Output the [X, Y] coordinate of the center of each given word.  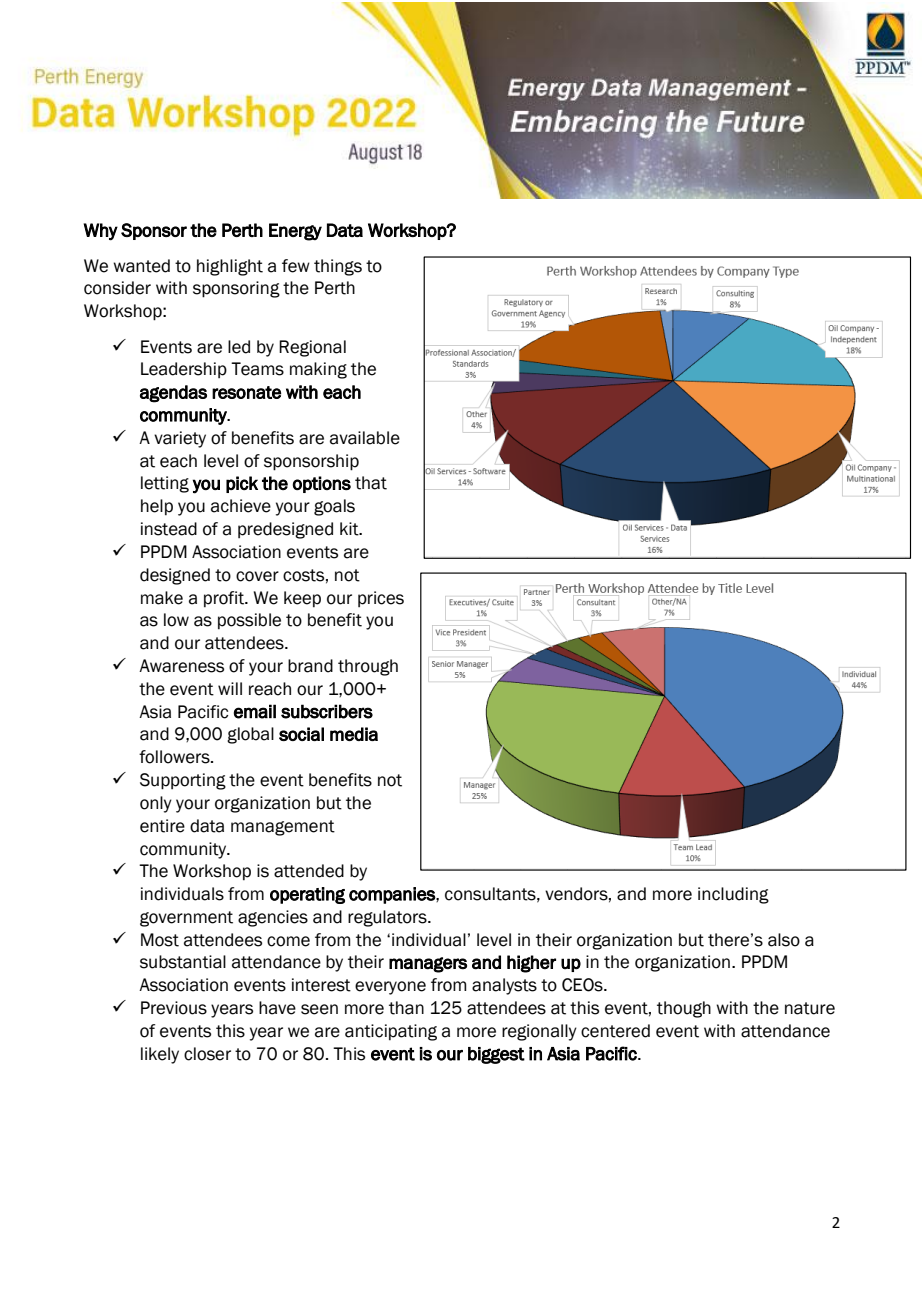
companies [393, 895]
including [733, 895]
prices [381, 599]
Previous [174, 1008]
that [371, 483]
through [368, 667]
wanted [141, 266]
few [296, 266]
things [338, 267]
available [365, 438]
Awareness [181, 666]
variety [180, 439]
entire [162, 826]
